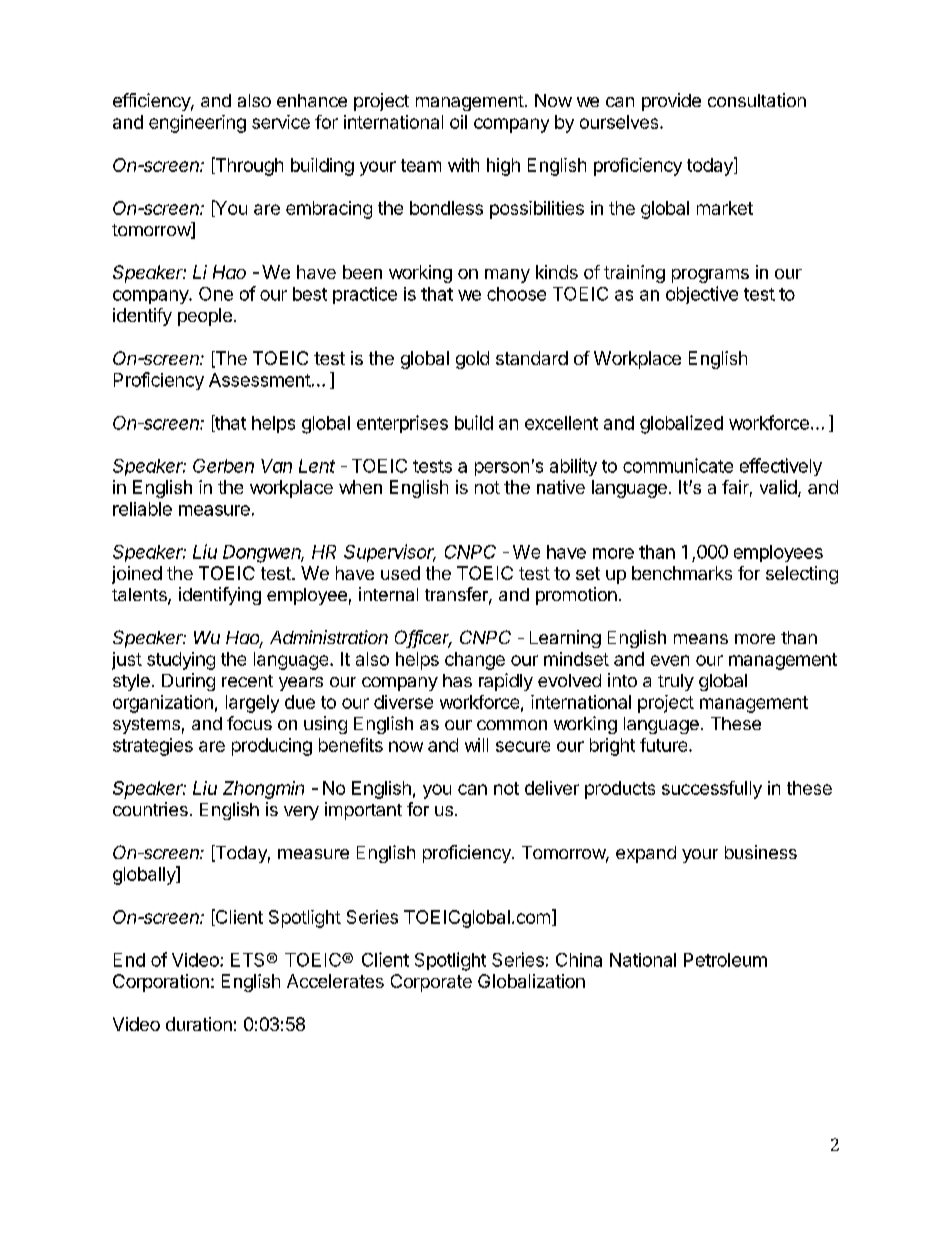  What do you see at coordinates (216, 294) in the image?
I see `One` at bounding box center [216, 294].
